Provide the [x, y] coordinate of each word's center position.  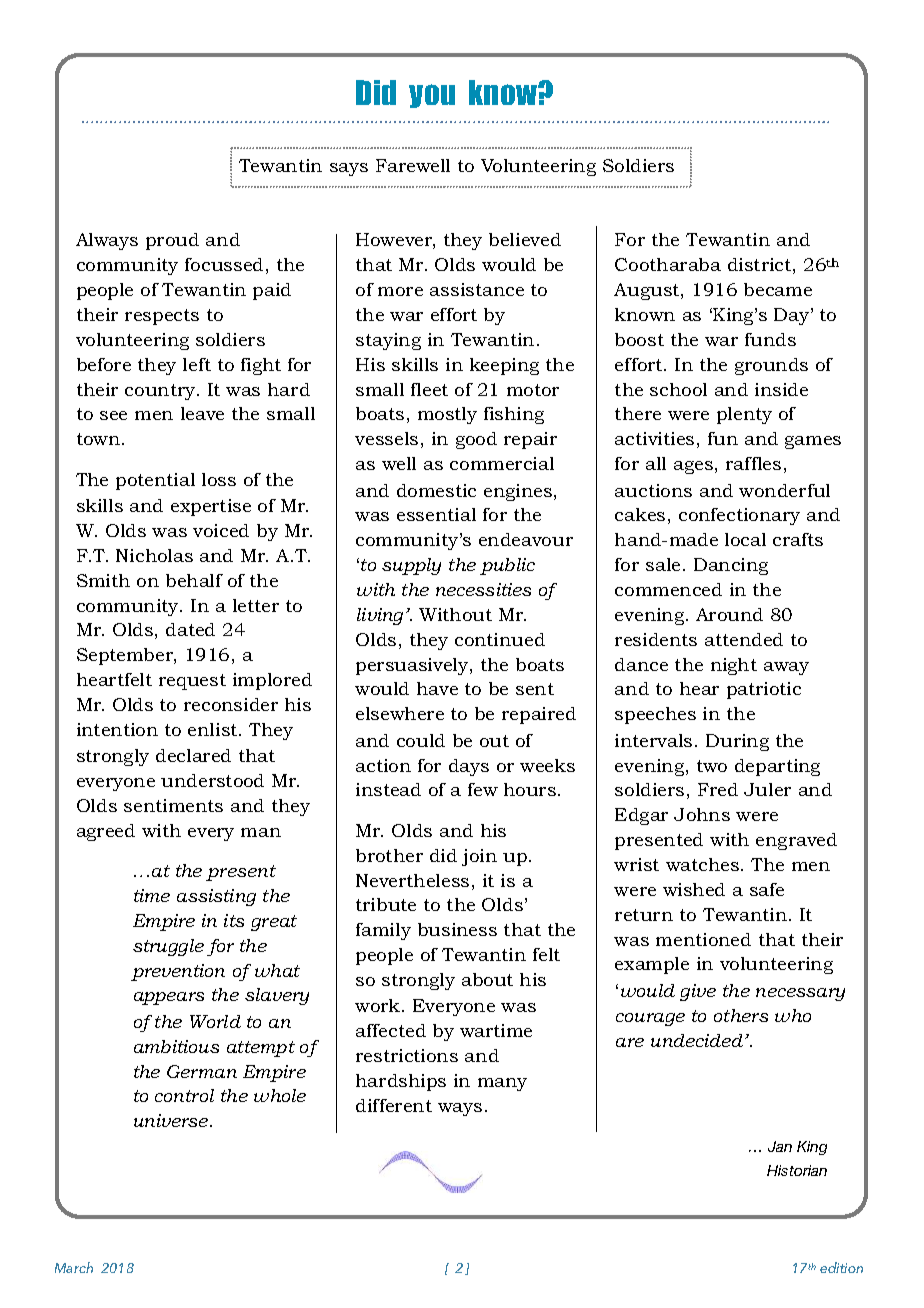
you [432, 96]
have [437, 688]
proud [172, 241]
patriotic [764, 690]
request [192, 682]
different [394, 1105]
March [74, 1267]
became [778, 289]
